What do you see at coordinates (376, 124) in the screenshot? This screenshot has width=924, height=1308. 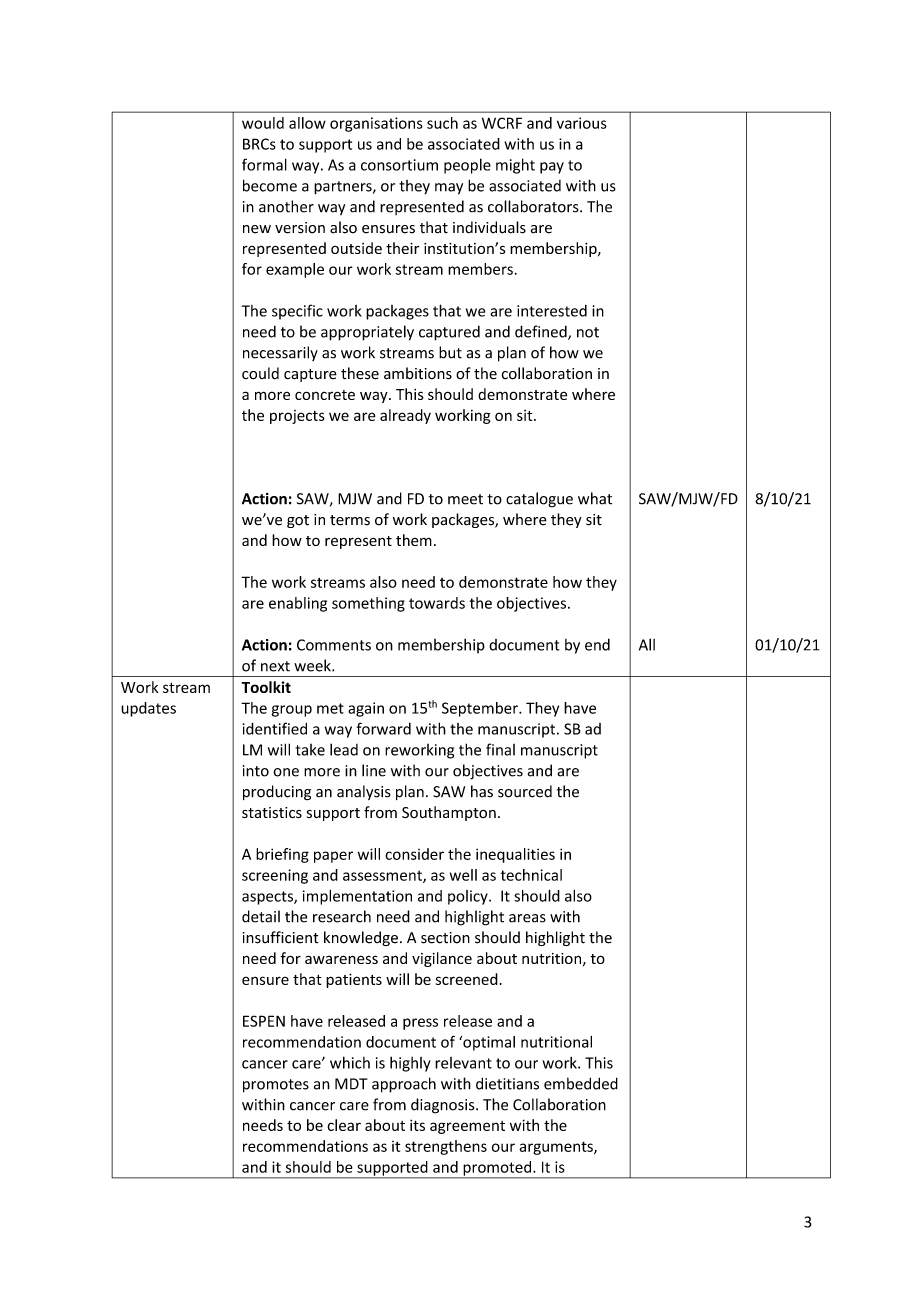 I see `organisations` at bounding box center [376, 124].
